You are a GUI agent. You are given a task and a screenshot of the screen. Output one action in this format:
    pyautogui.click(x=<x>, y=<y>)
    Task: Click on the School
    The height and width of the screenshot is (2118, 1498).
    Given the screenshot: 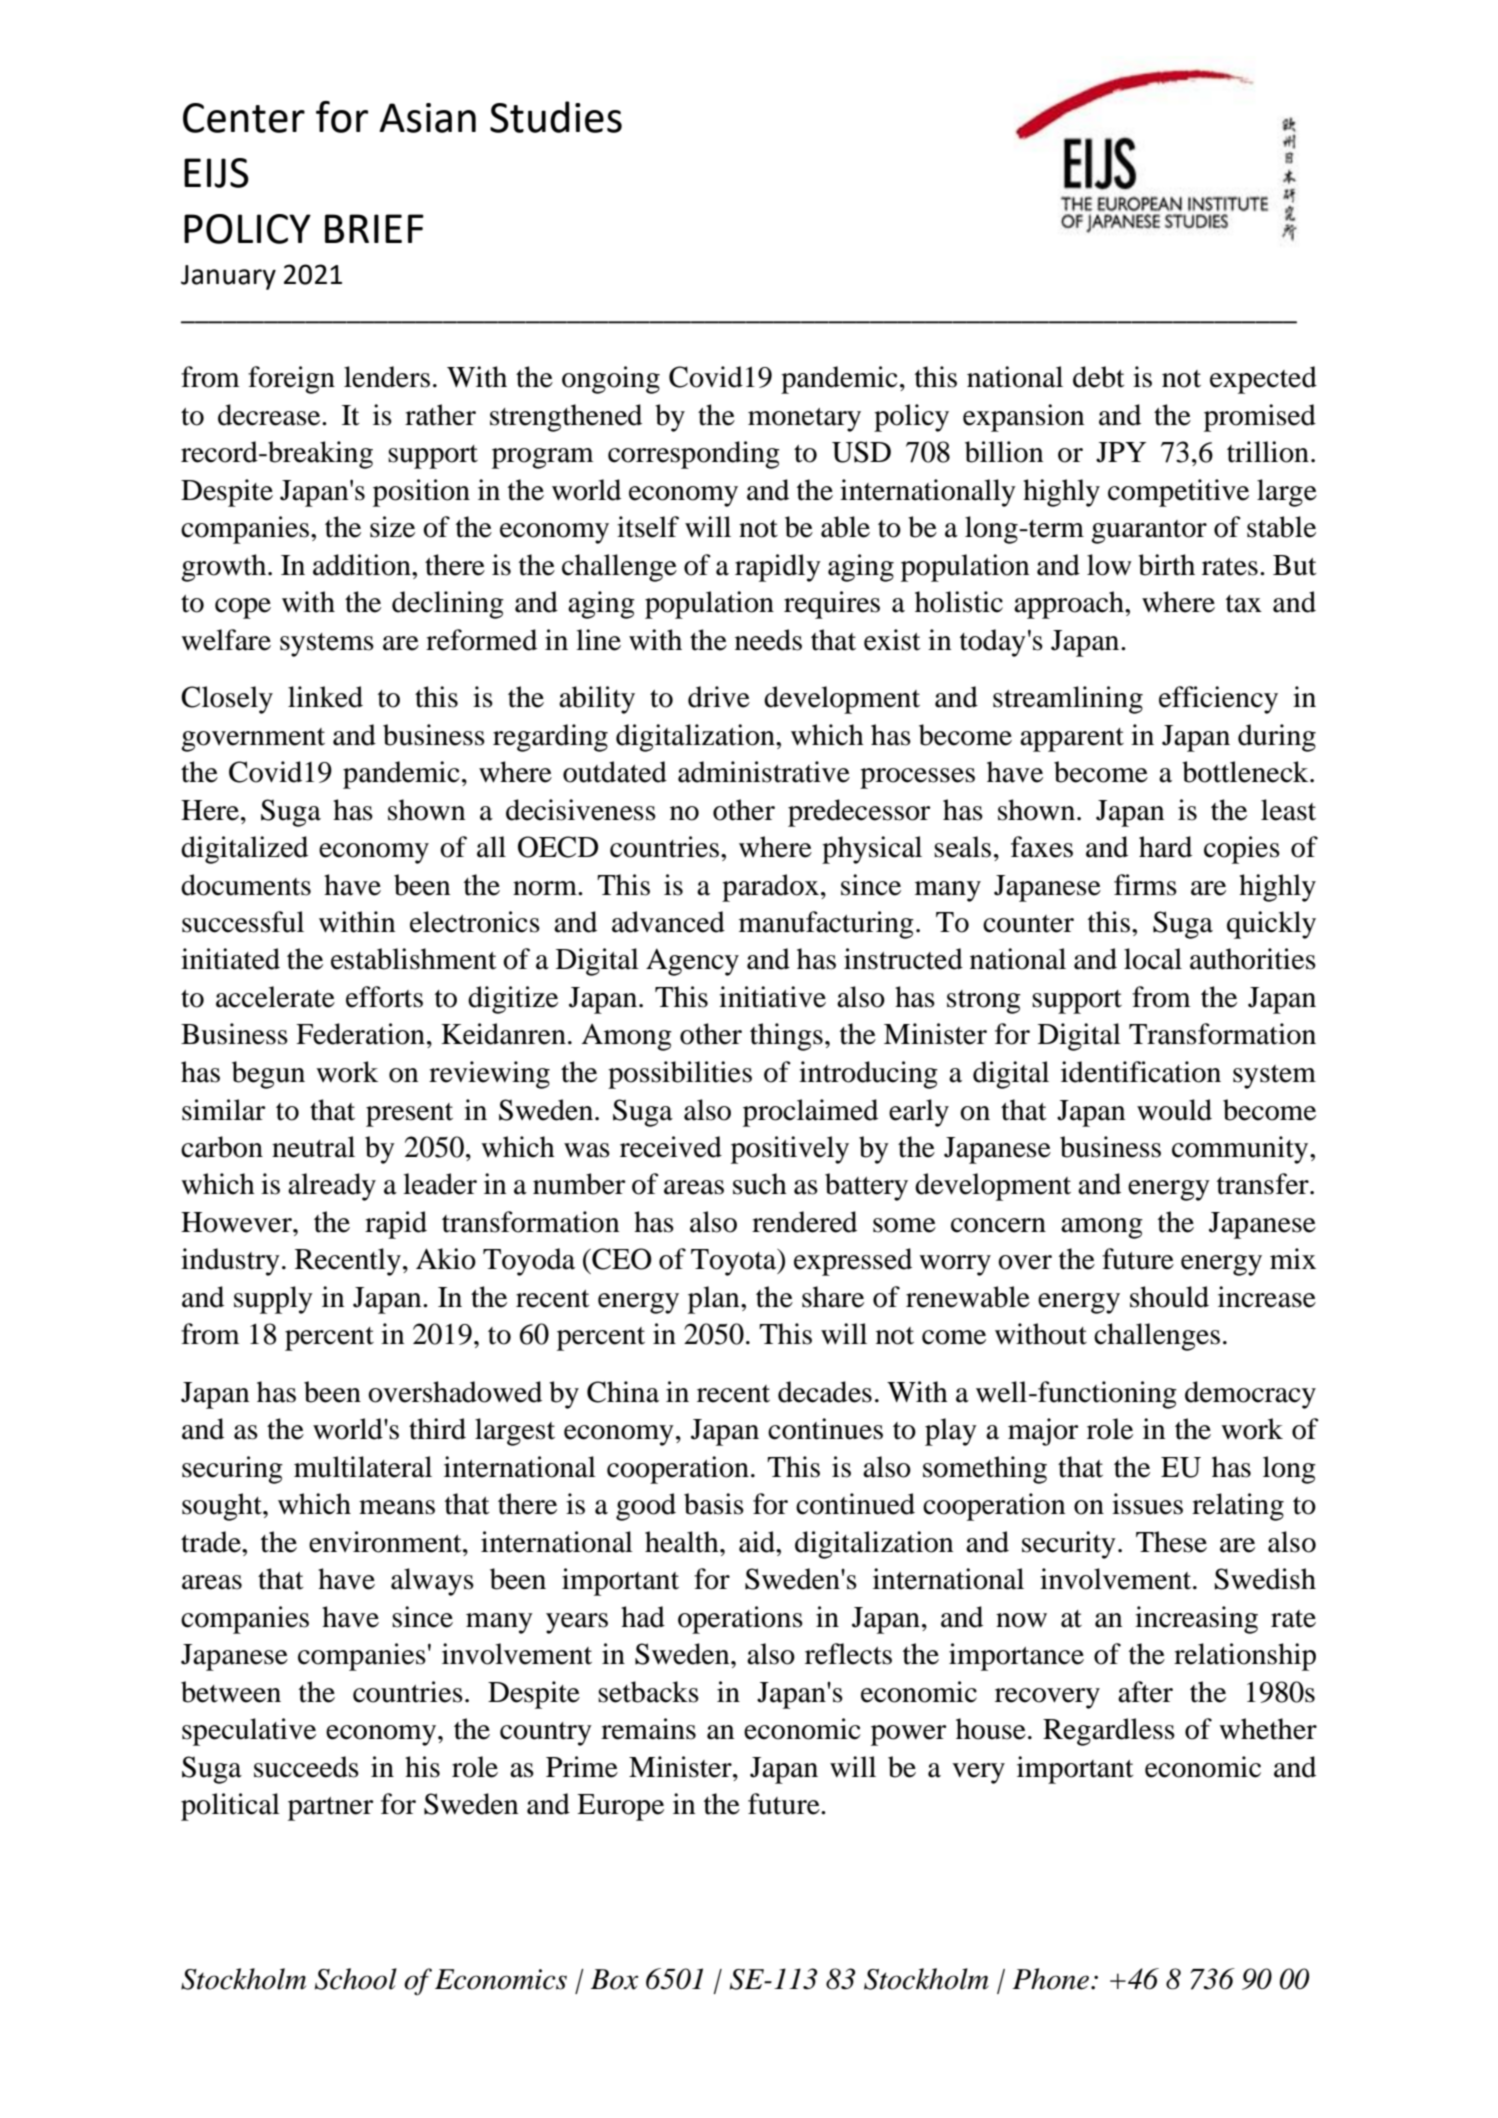 What is the action you would take?
    pyautogui.click(x=356, y=1979)
